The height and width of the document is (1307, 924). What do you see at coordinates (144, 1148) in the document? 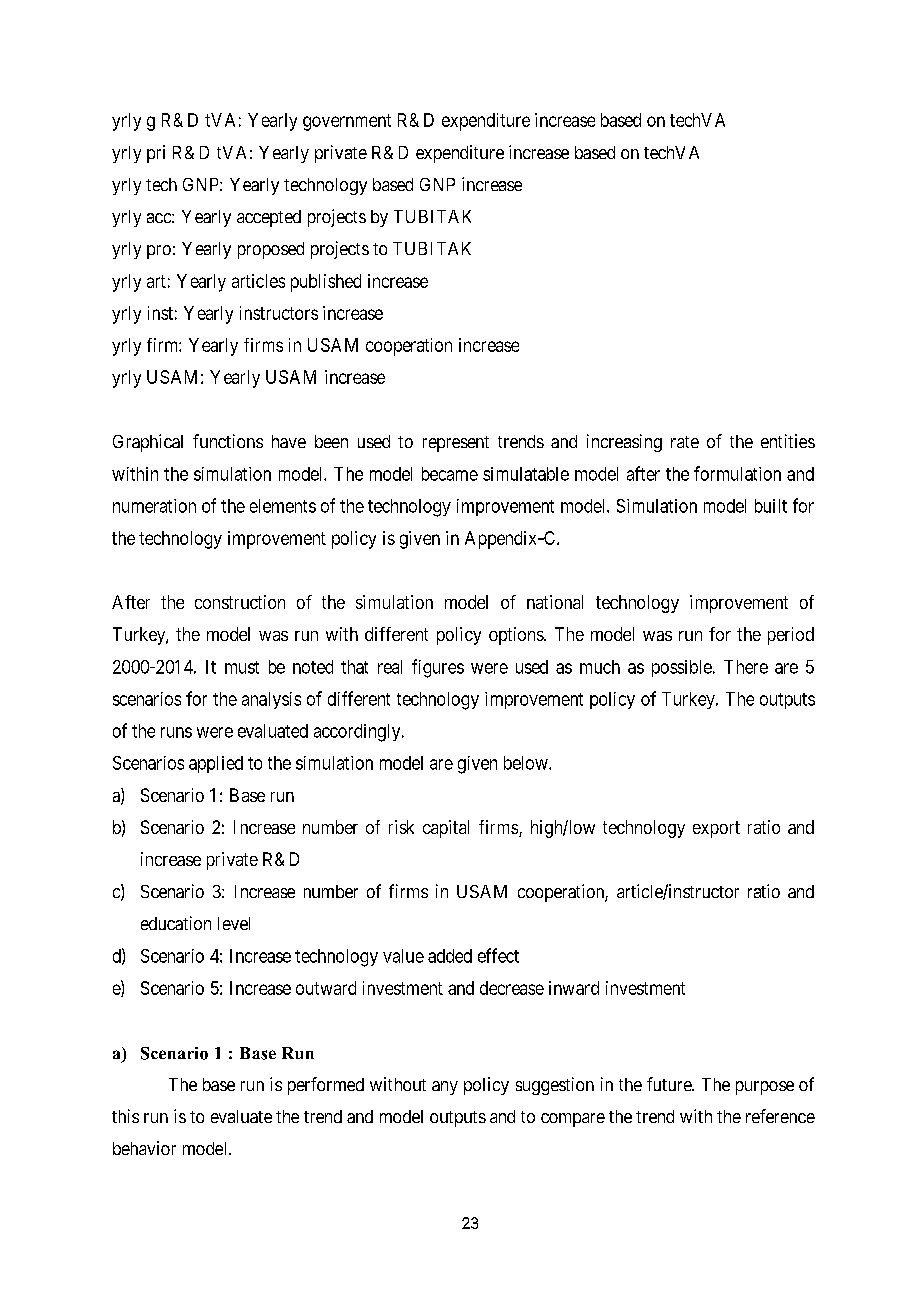
I see `behavior` at bounding box center [144, 1148].
